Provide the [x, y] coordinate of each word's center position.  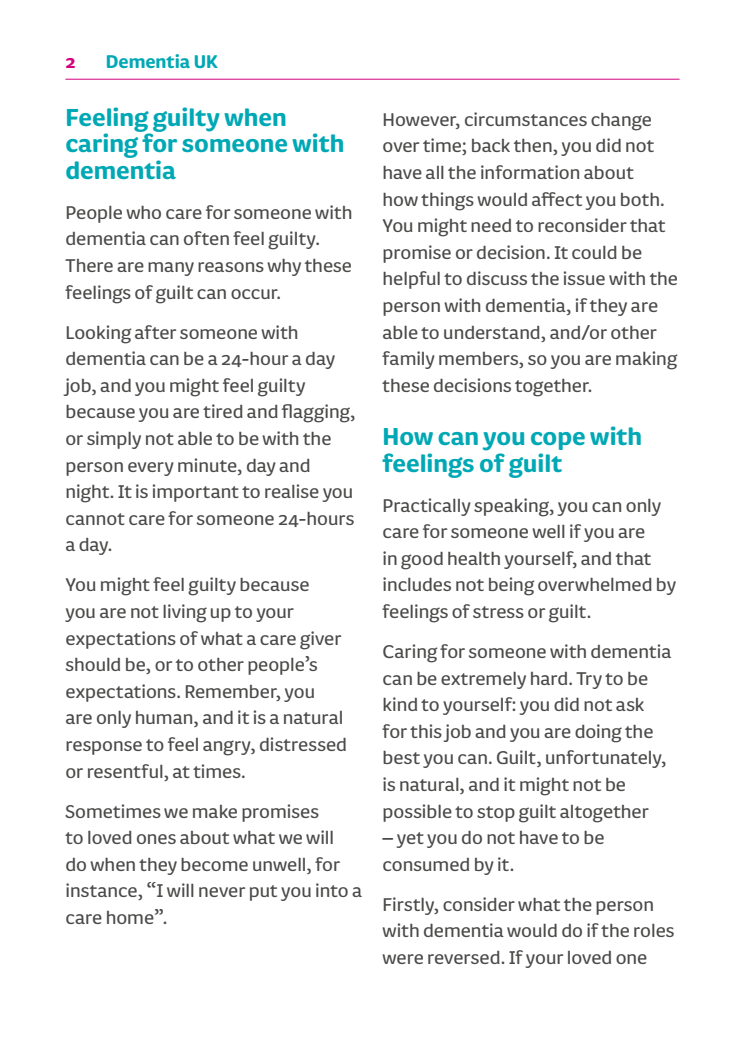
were [402, 959]
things [447, 201]
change [621, 122]
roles [654, 930]
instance [102, 891]
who [143, 212]
